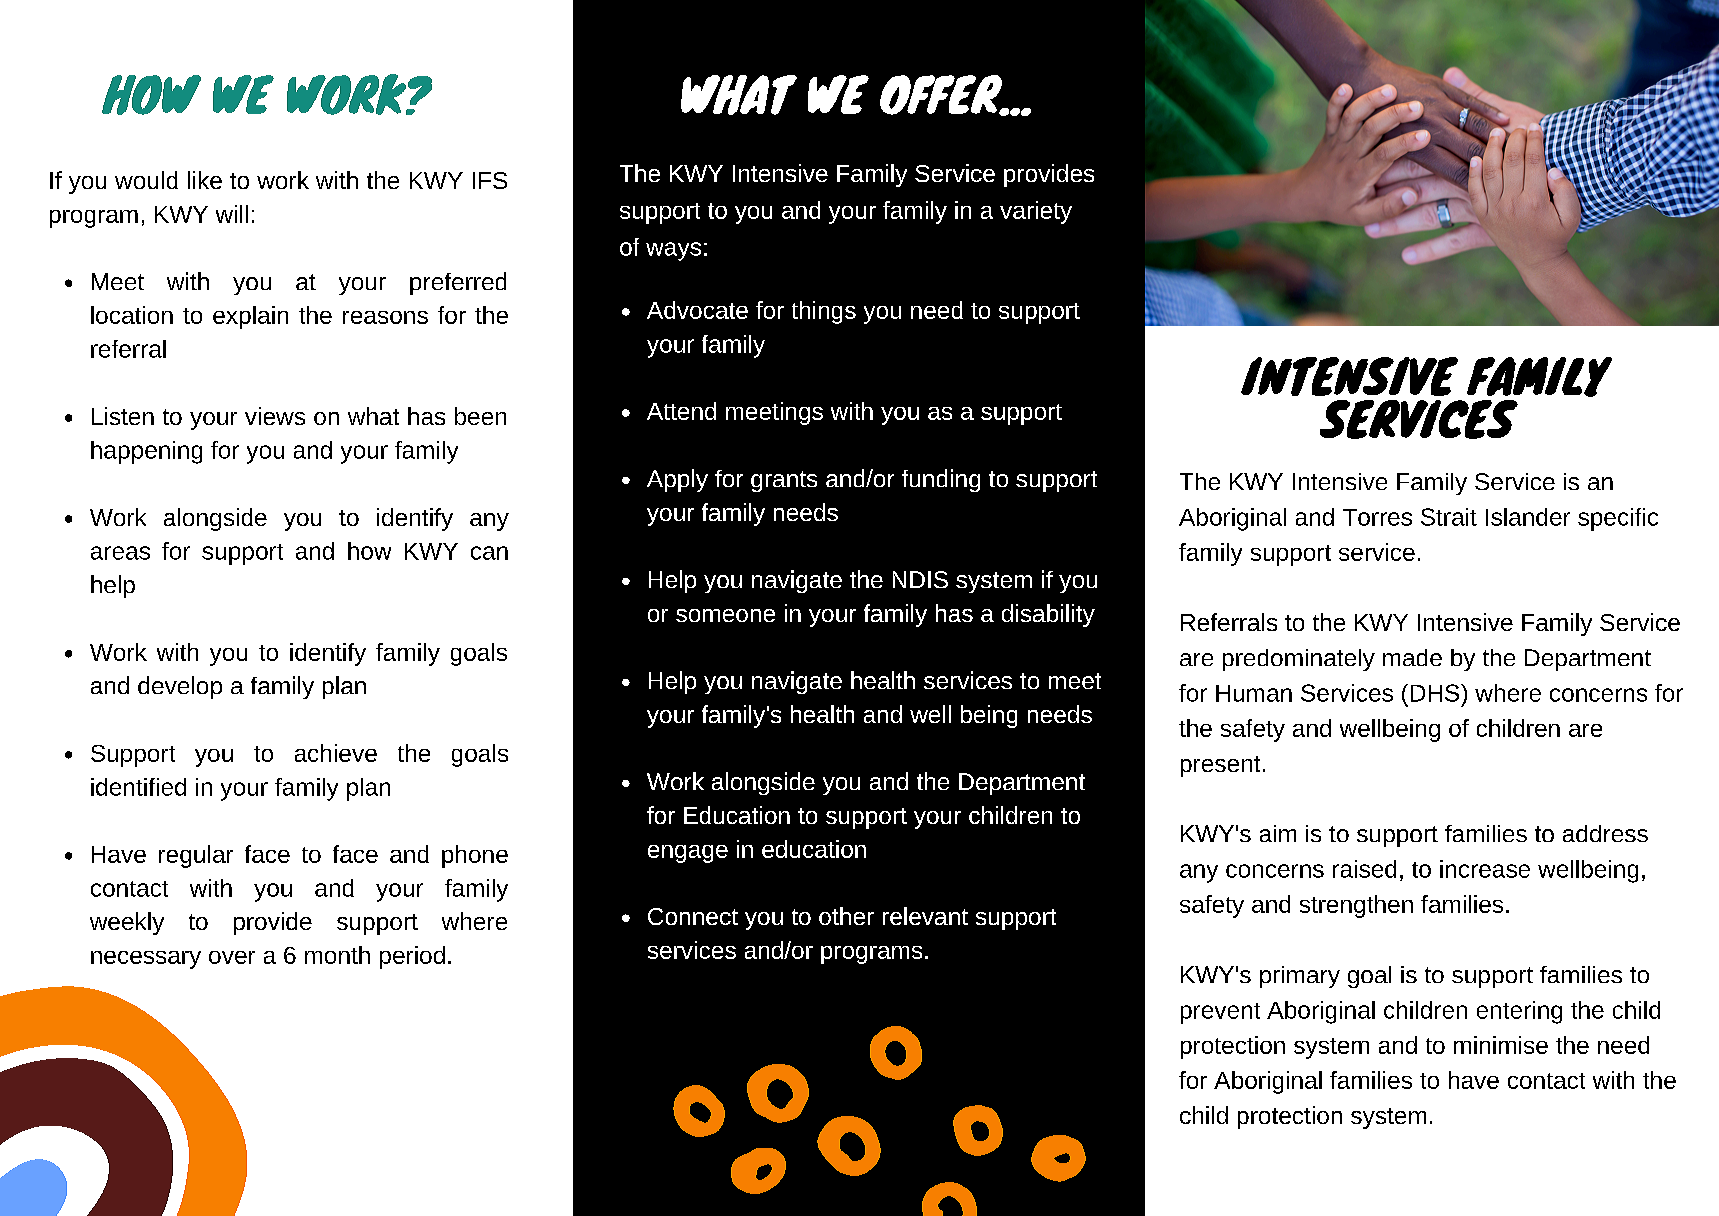  What do you see at coordinates (920, 579) in the image?
I see `NDIS` at bounding box center [920, 579].
